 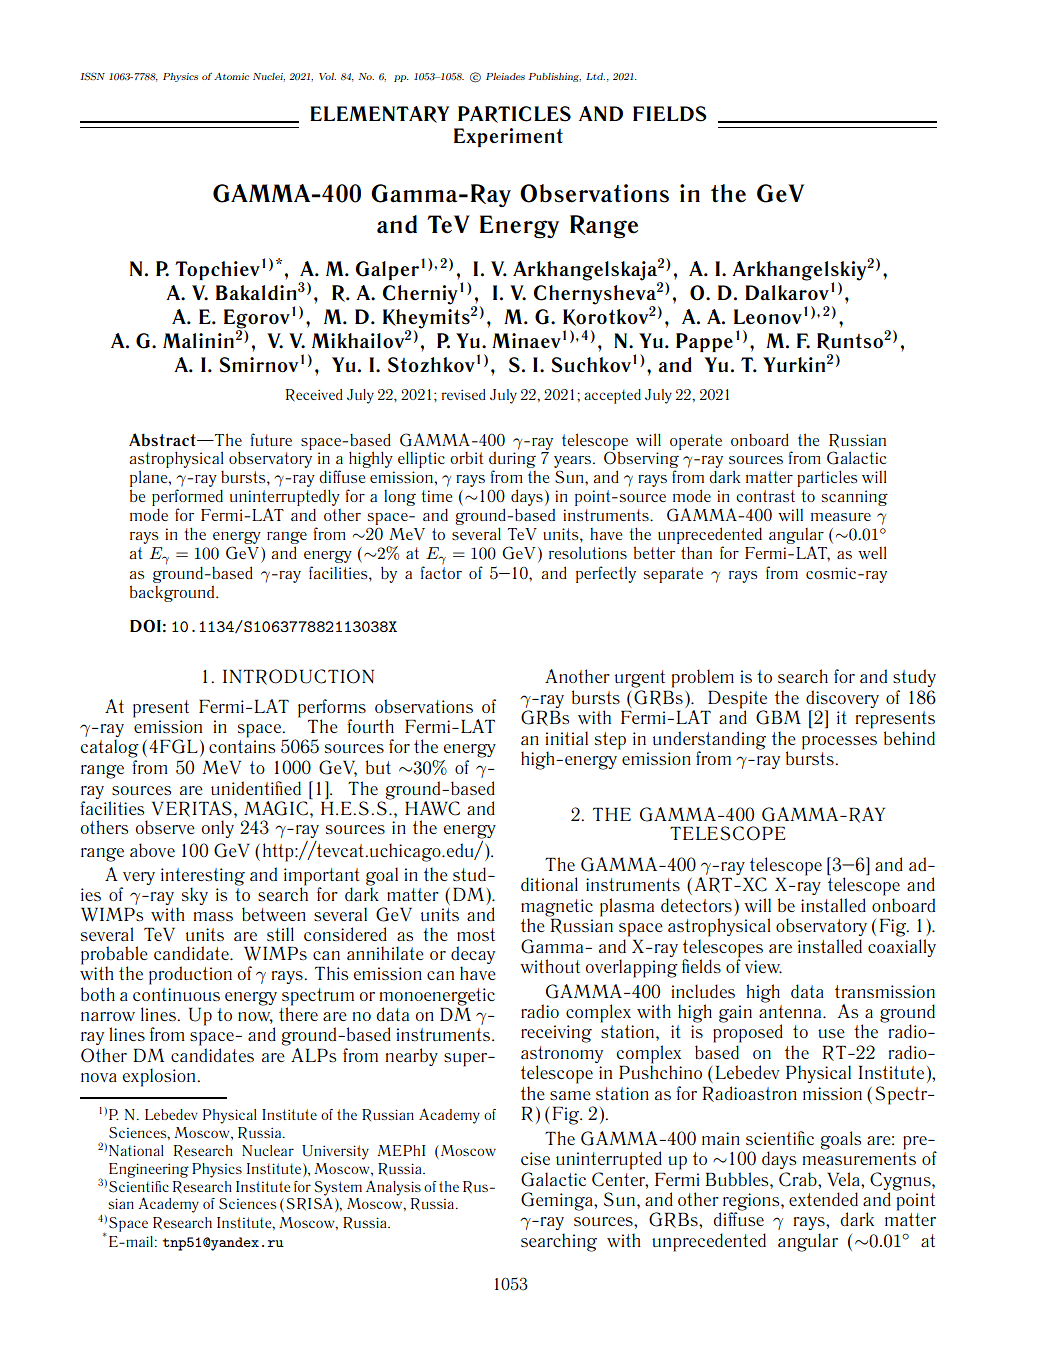 What do you see at coordinates (192, 809) in the image?
I see `VERITAS` at bounding box center [192, 809].
